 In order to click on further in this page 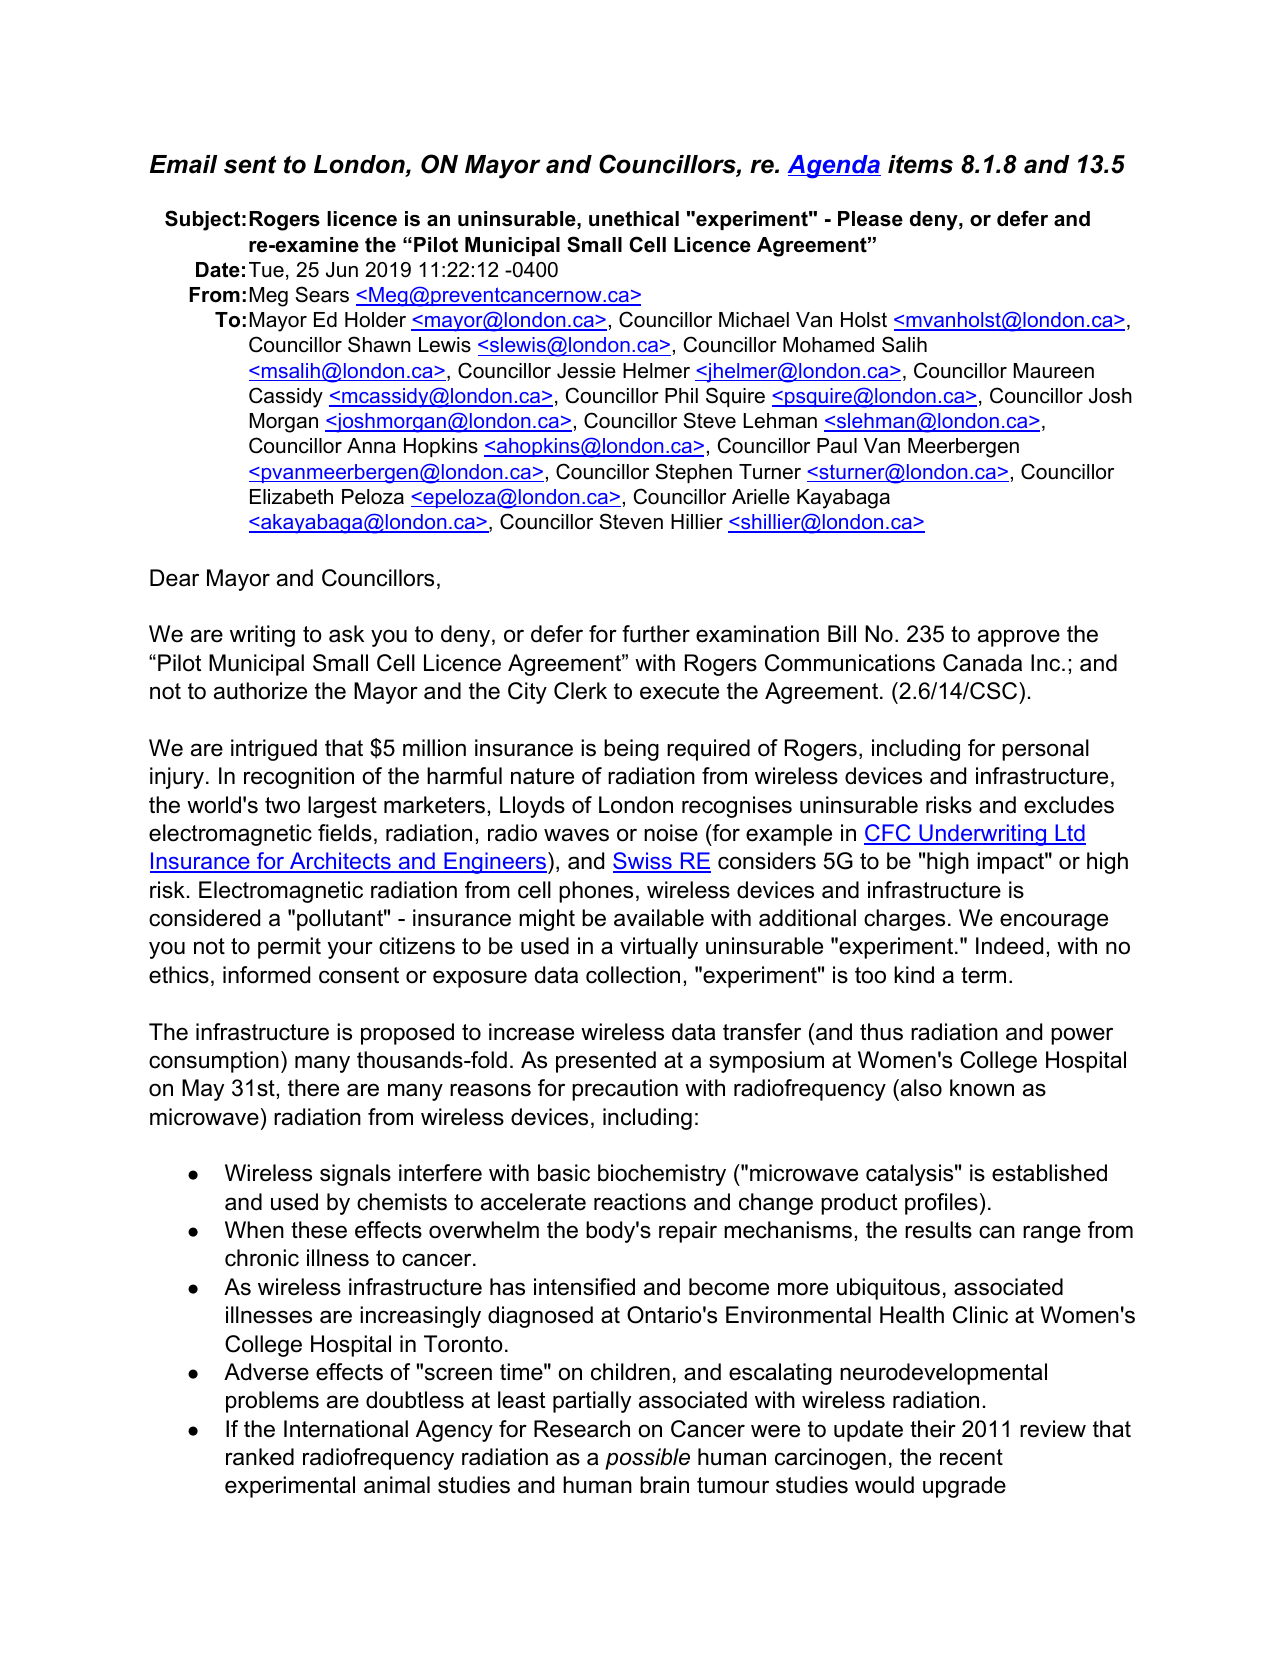, I will do `click(656, 634)`.
